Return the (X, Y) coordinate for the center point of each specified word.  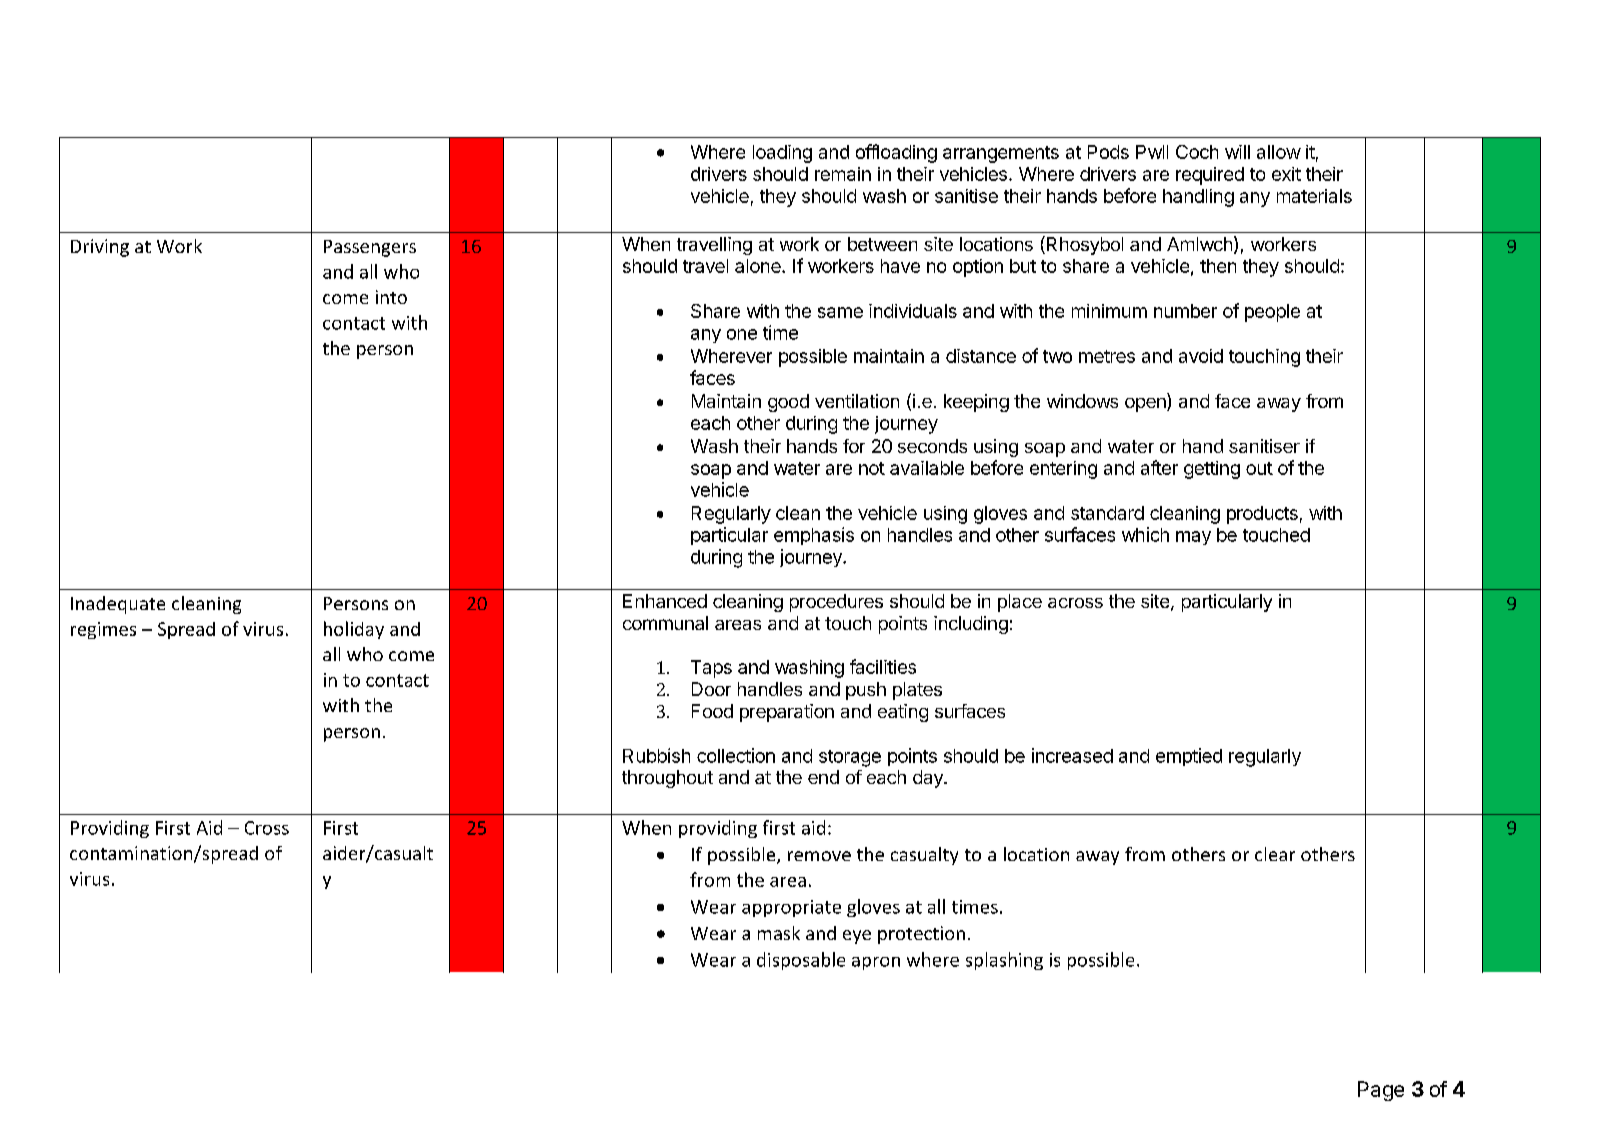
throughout (667, 779)
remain (843, 174)
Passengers (370, 248)
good (788, 403)
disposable (801, 961)
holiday (354, 630)
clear (1275, 854)
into (391, 297)
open (1146, 405)
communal (665, 623)
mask (779, 933)
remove (819, 856)
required (1210, 176)
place (1020, 603)
